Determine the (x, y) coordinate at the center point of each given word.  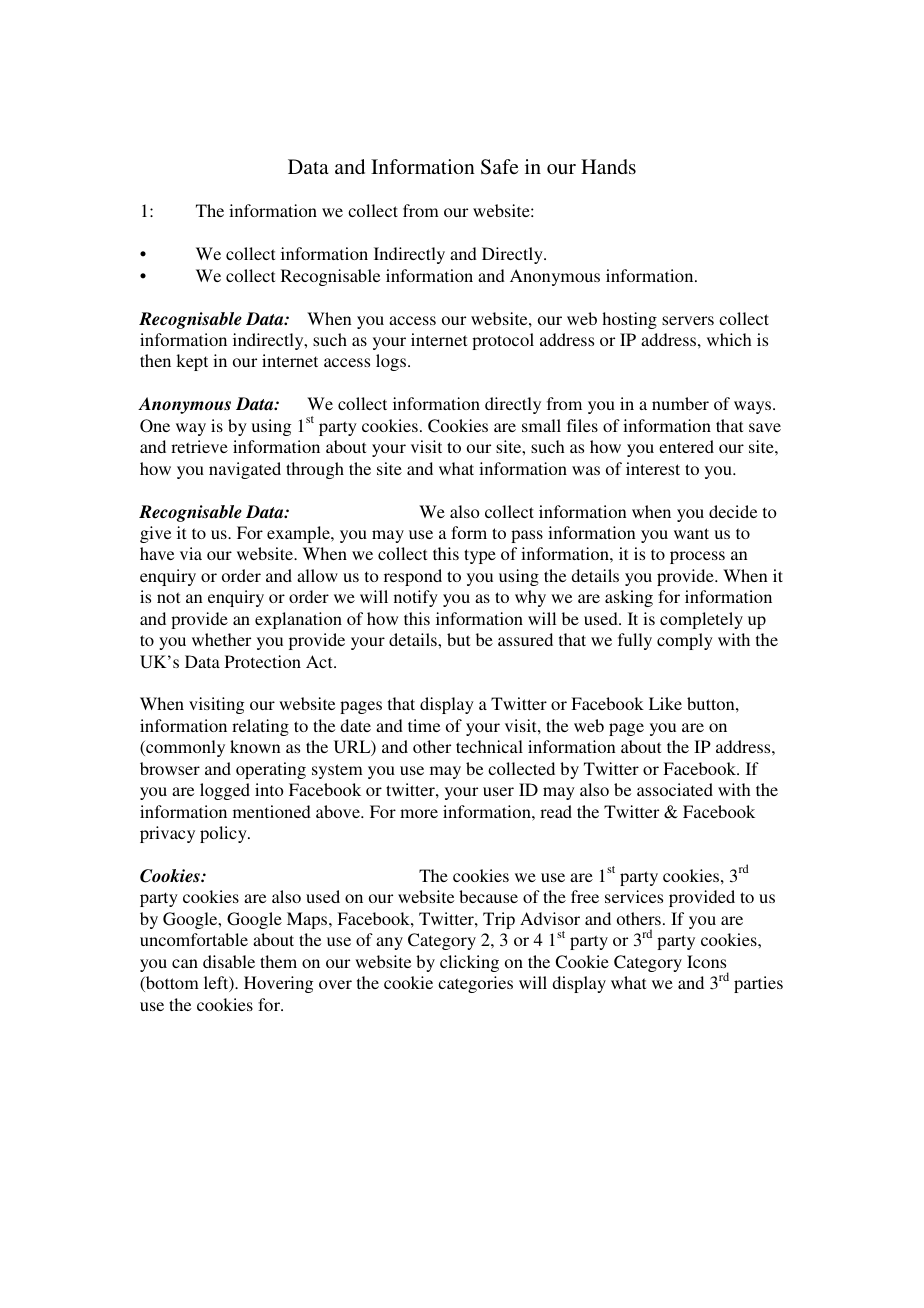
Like (665, 703)
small (541, 425)
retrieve (199, 446)
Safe (500, 167)
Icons (706, 961)
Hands (608, 166)
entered (686, 446)
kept (192, 362)
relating (260, 727)
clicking (469, 963)
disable (229, 961)
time (424, 725)
